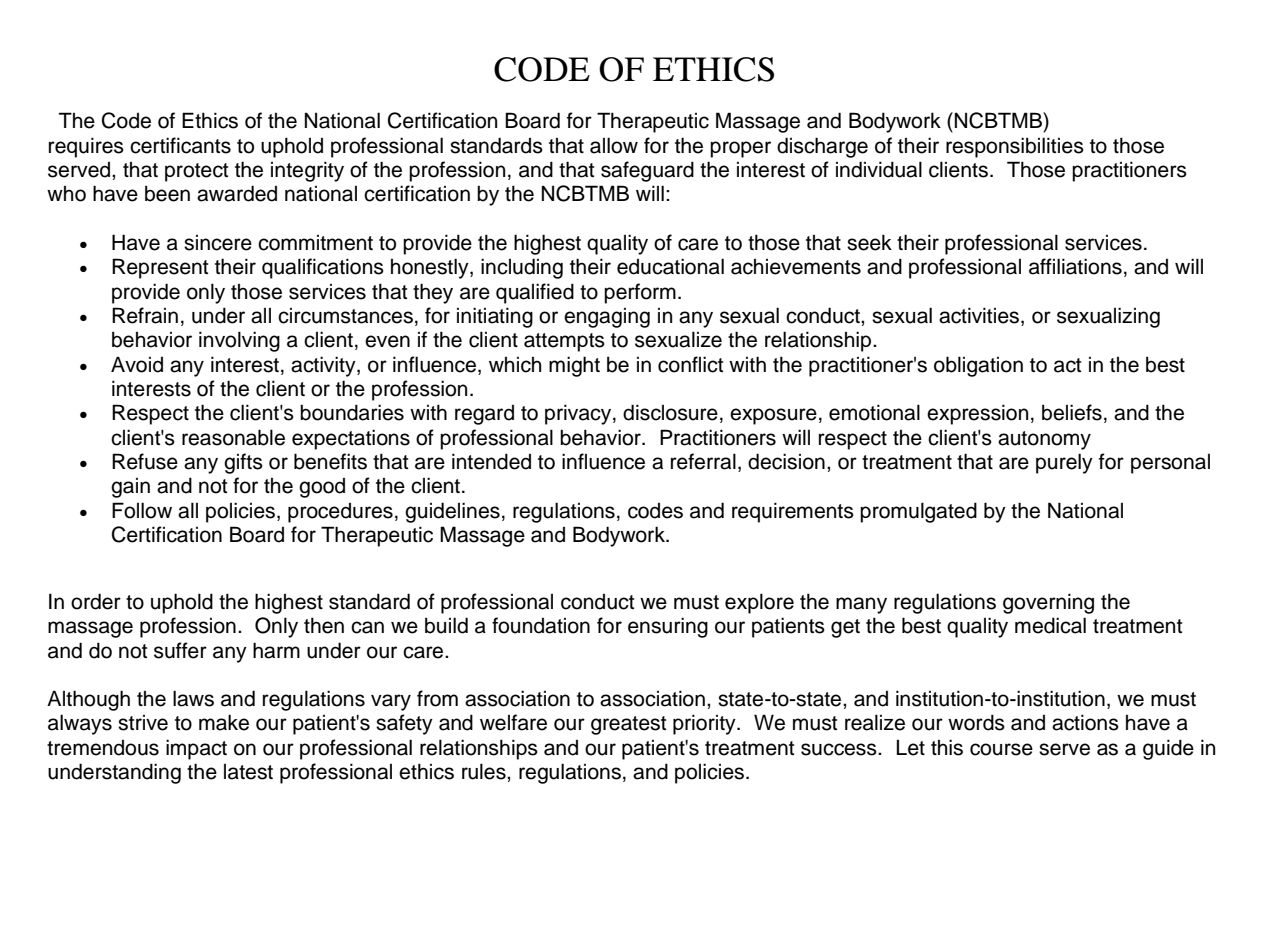  I want to click on governing, so click(1048, 603).
